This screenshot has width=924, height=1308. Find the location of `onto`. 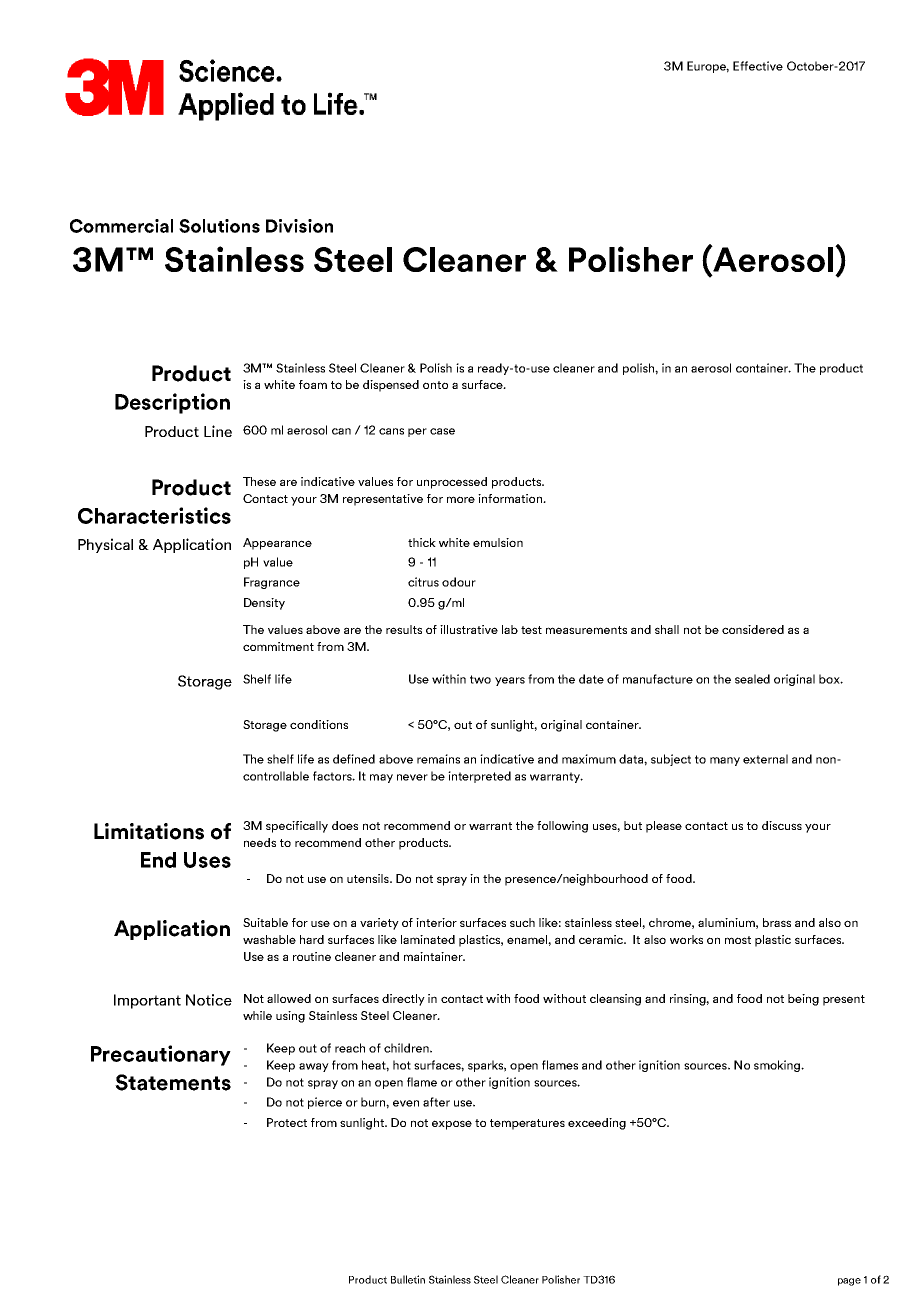

onto is located at coordinates (435, 385).
